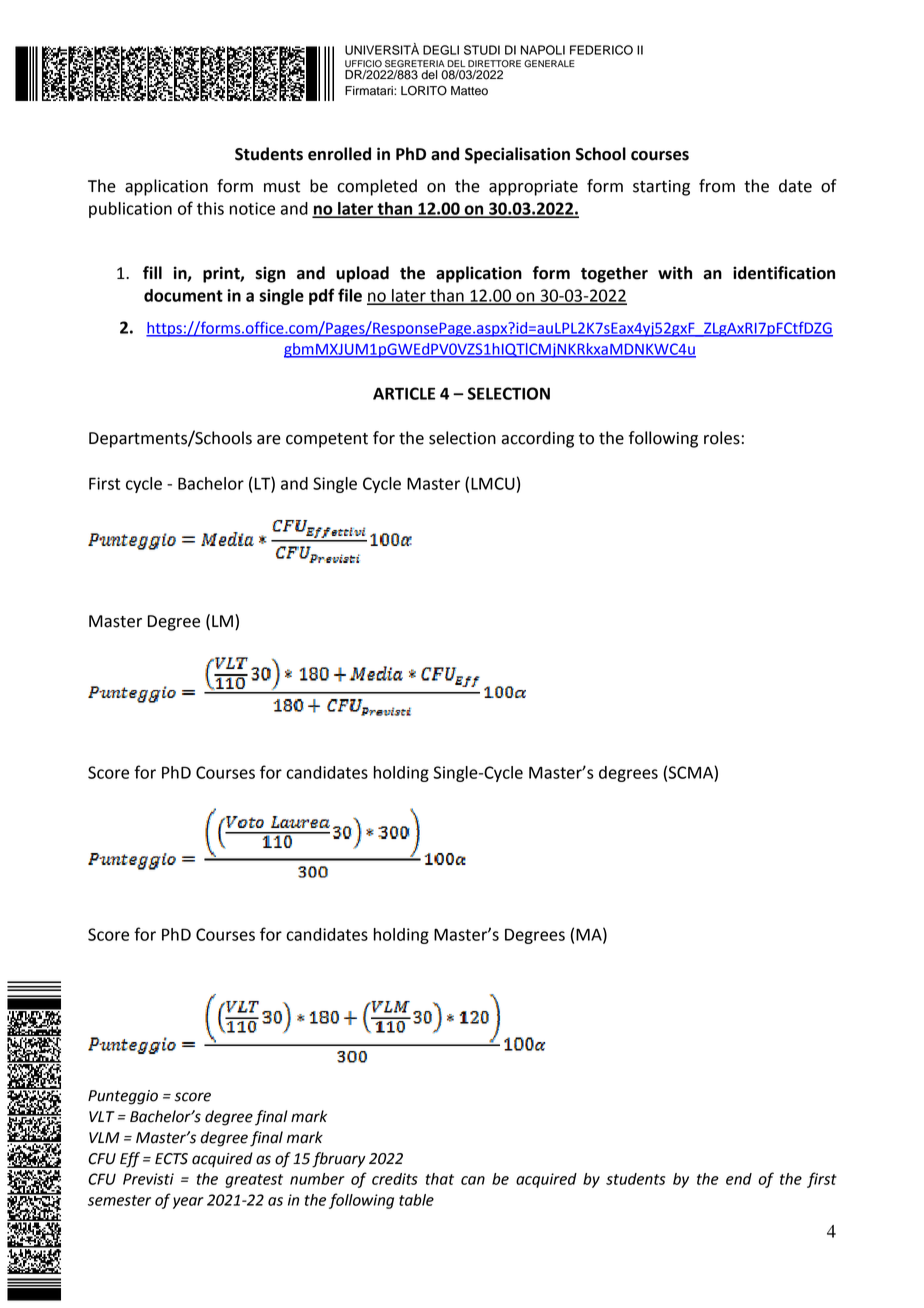 The height and width of the screenshot is (1308, 924). I want to click on ECTS, so click(171, 1159).
